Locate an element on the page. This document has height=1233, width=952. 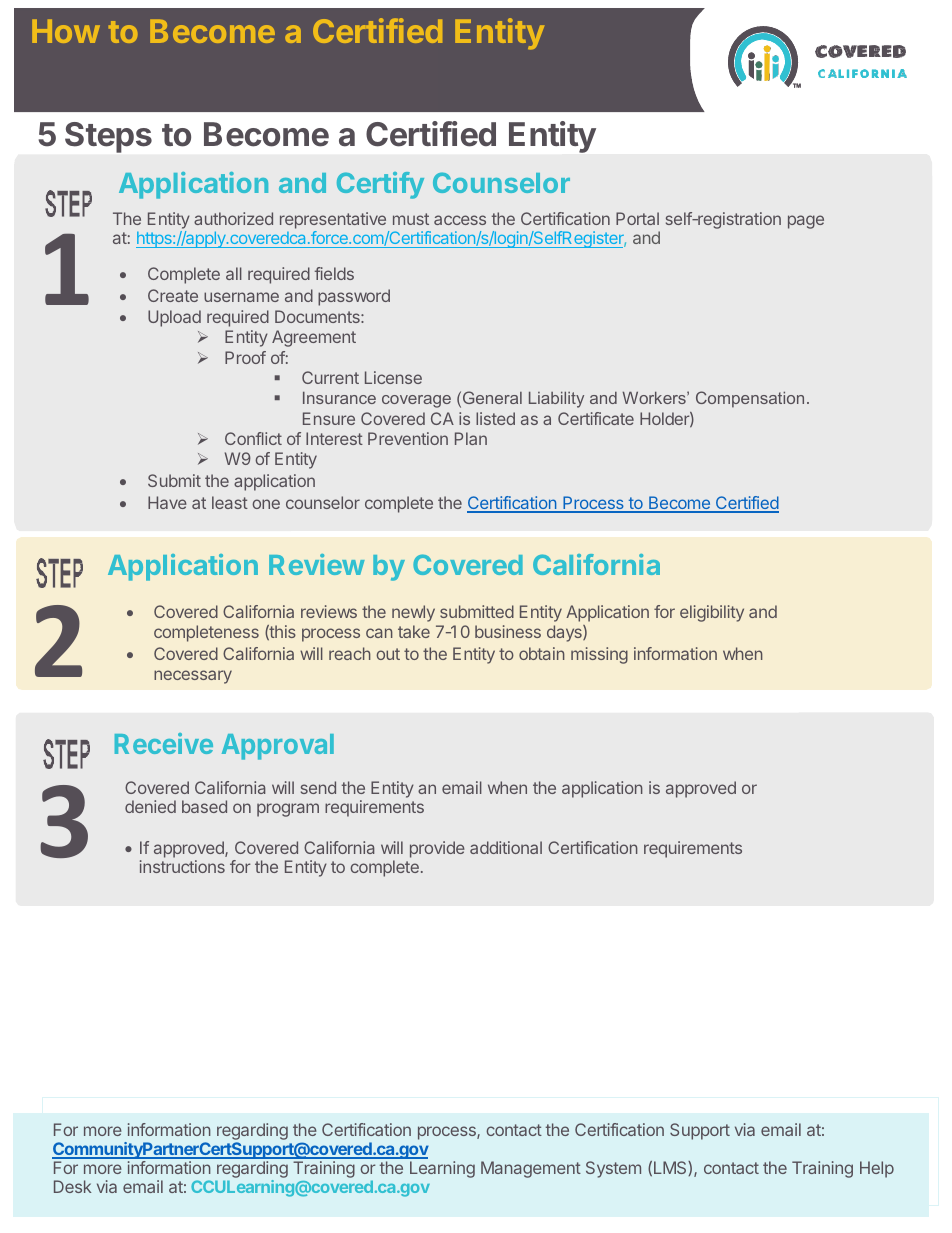
additional is located at coordinates (506, 847).
